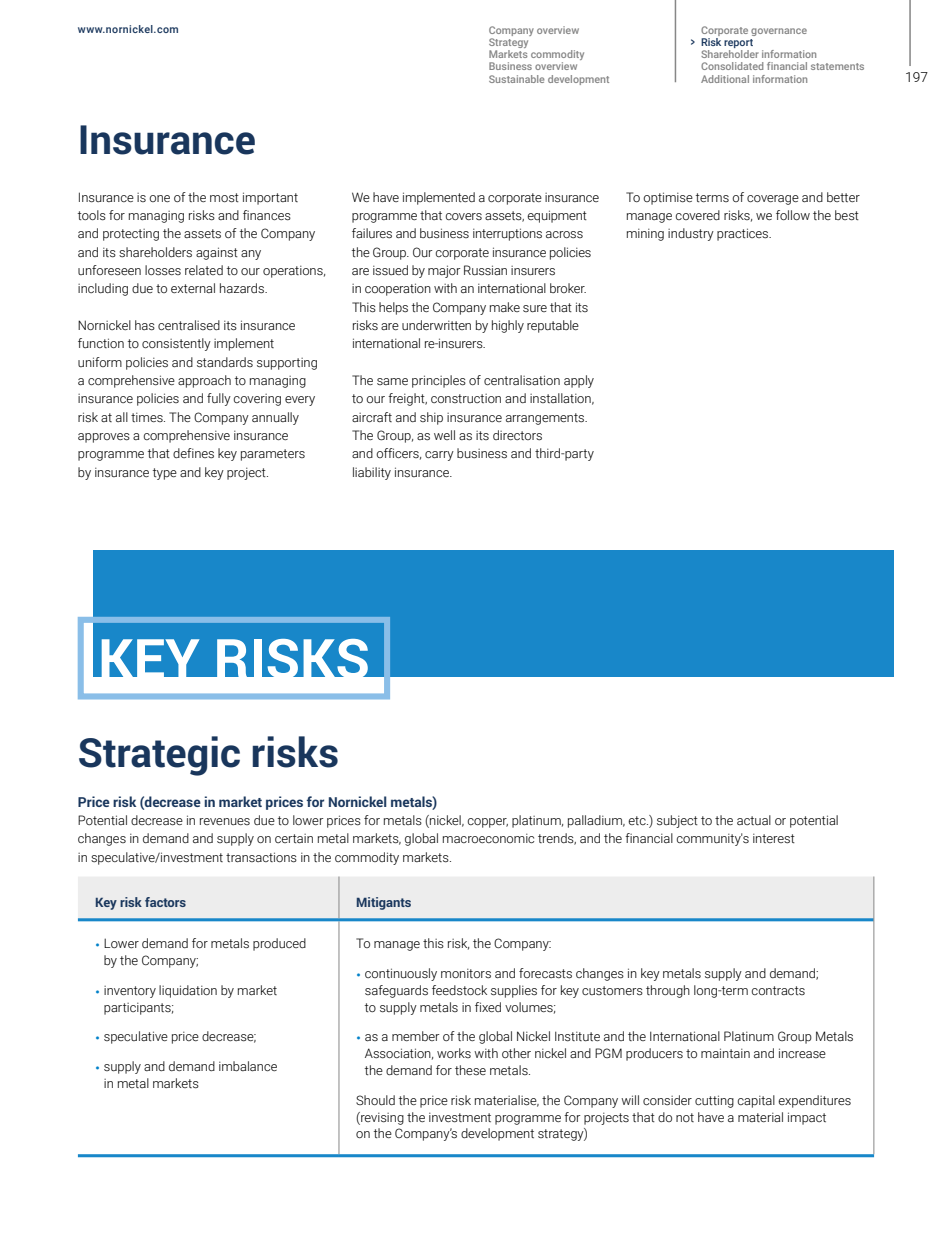  Describe the element at coordinates (470, 1070) in the screenshot. I see `these` at that location.
